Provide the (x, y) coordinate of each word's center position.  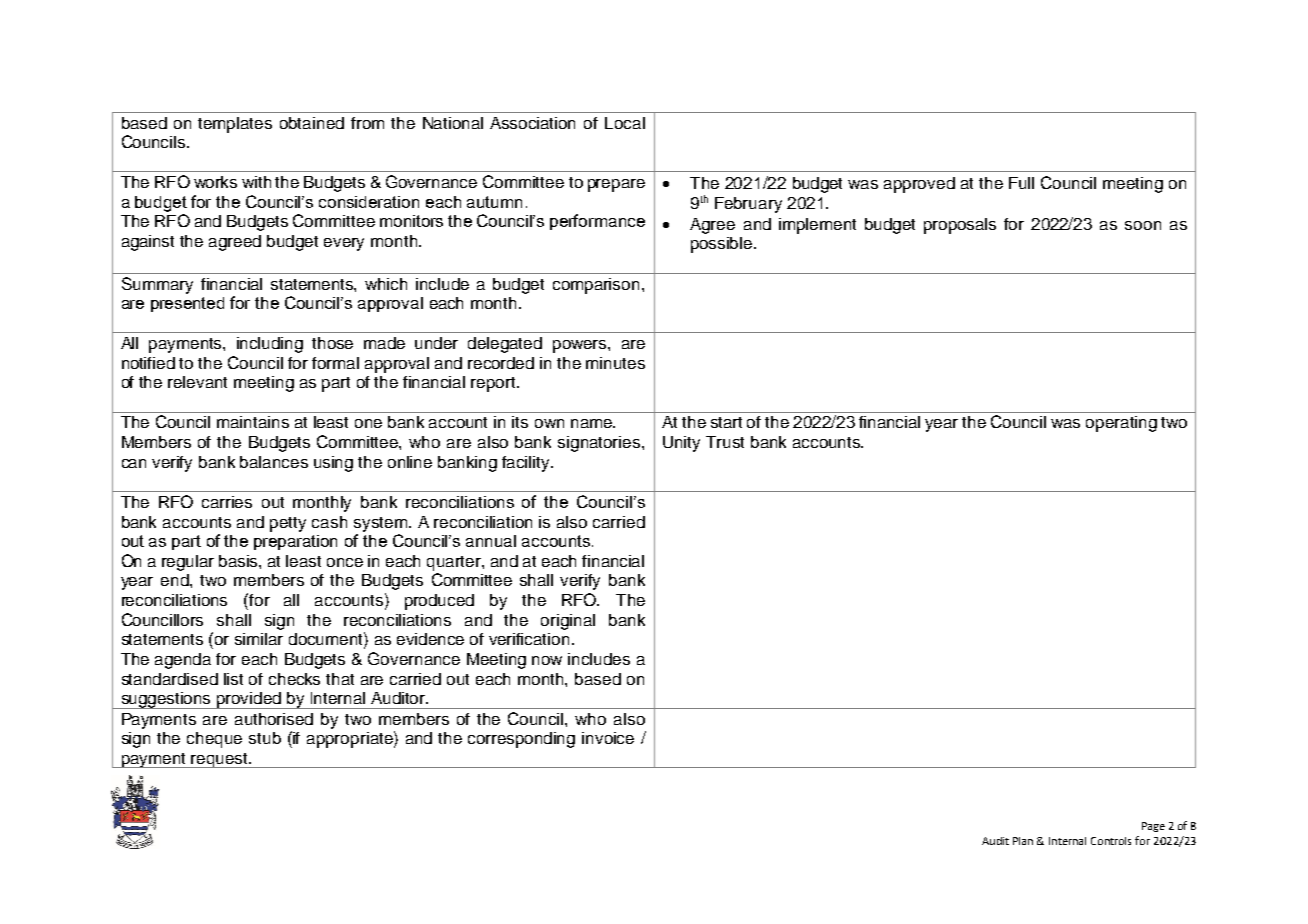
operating (1121, 424)
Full (1021, 183)
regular (188, 563)
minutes (615, 363)
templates (235, 125)
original (568, 622)
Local (625, 123)
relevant (197, 382)
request (220, 760)
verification (529, 639)
